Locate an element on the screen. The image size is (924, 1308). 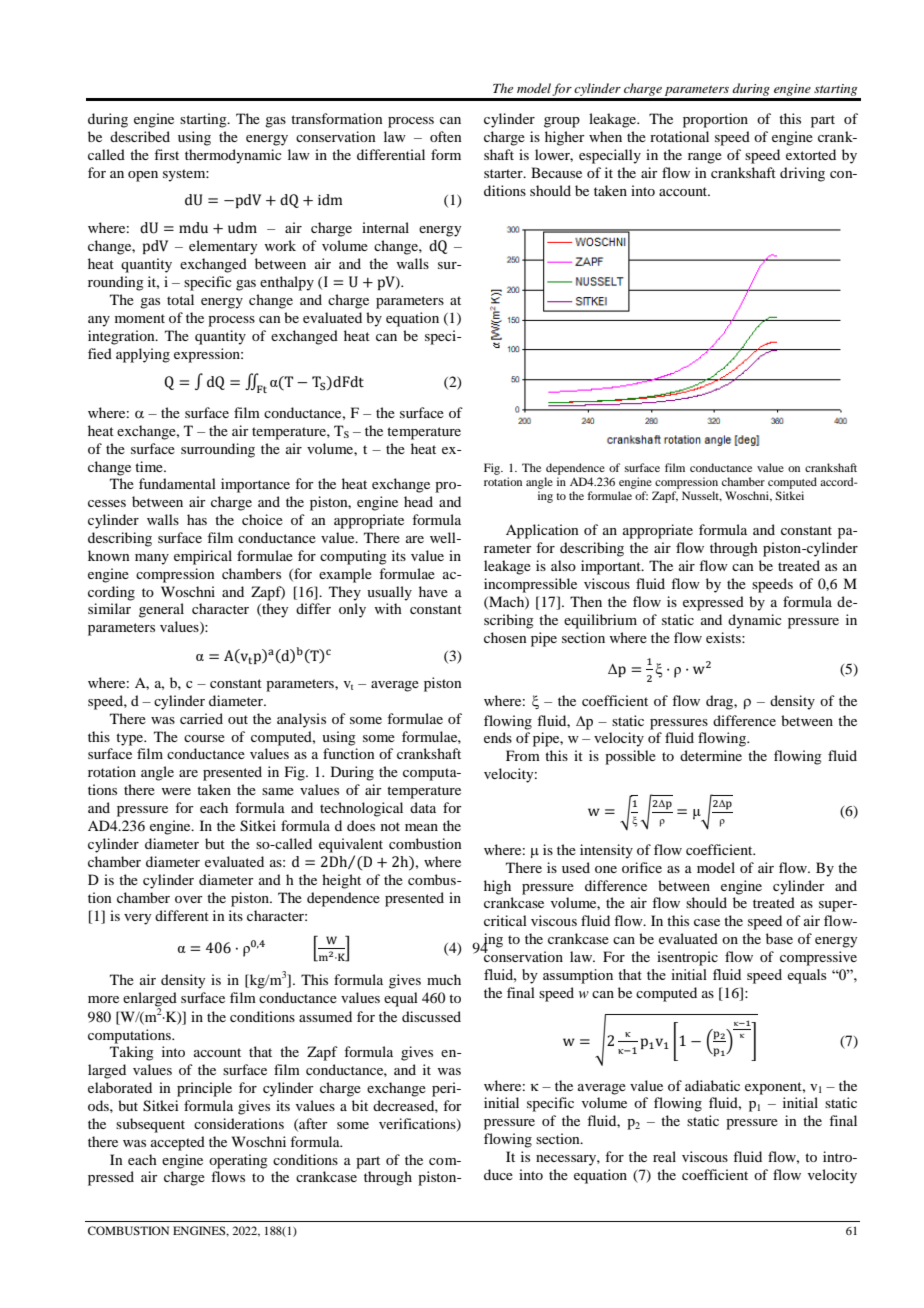
exists is located at coordinates (724, 637).
